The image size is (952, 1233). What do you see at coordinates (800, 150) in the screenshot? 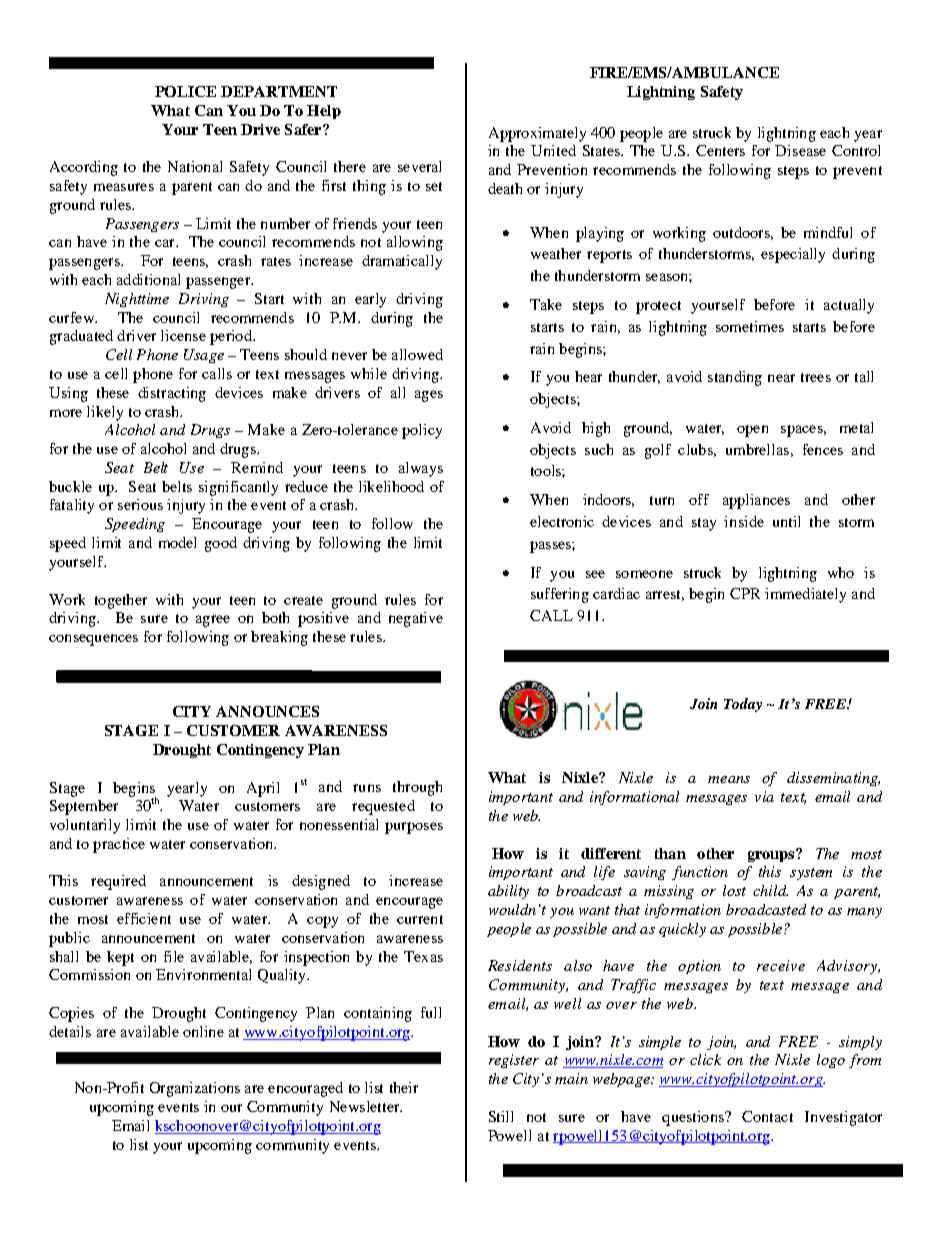
I see `Disease` at bounding box center [800, 150].
